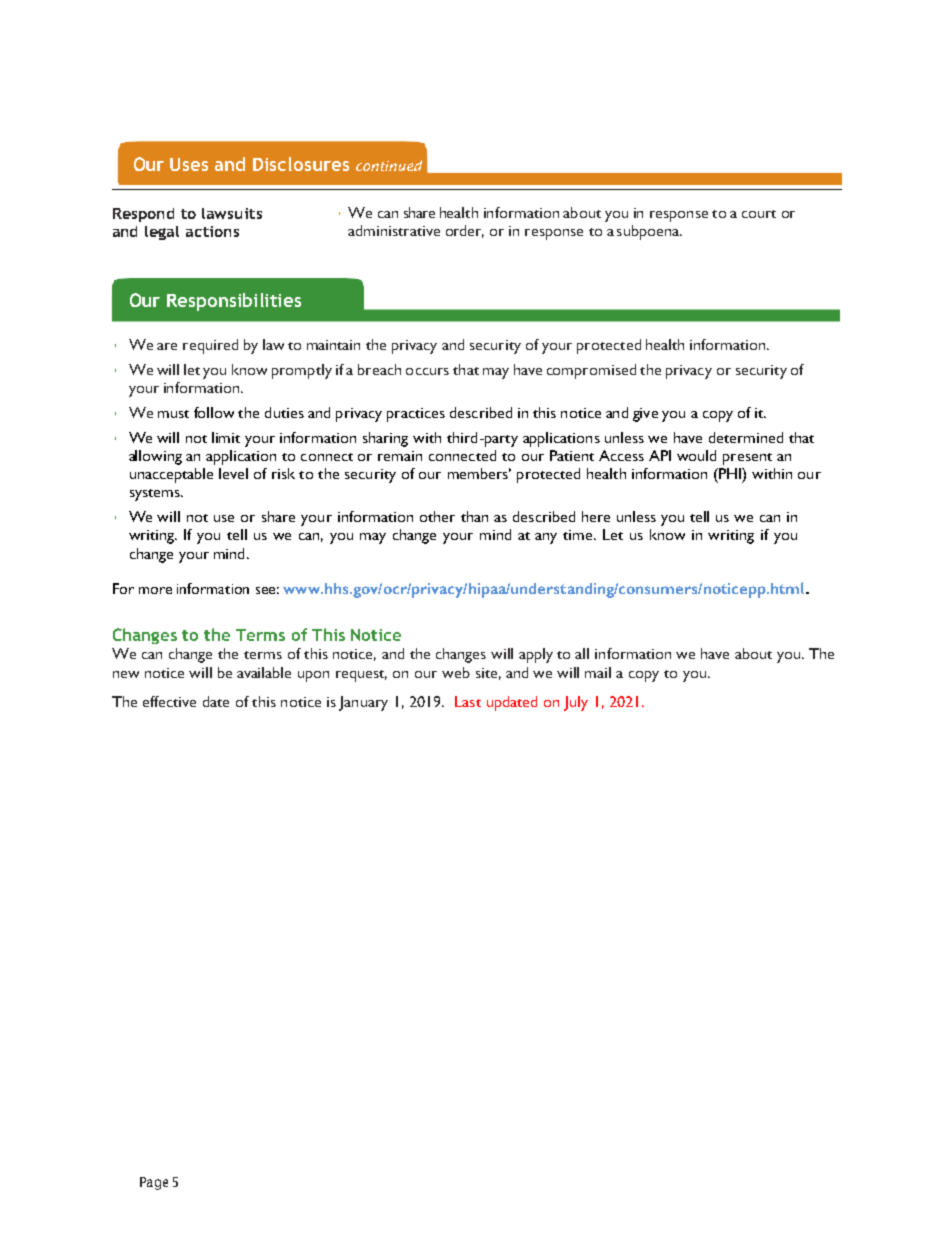 The image size is (952, 1233). I want to click on effective, so click(169, 701).
